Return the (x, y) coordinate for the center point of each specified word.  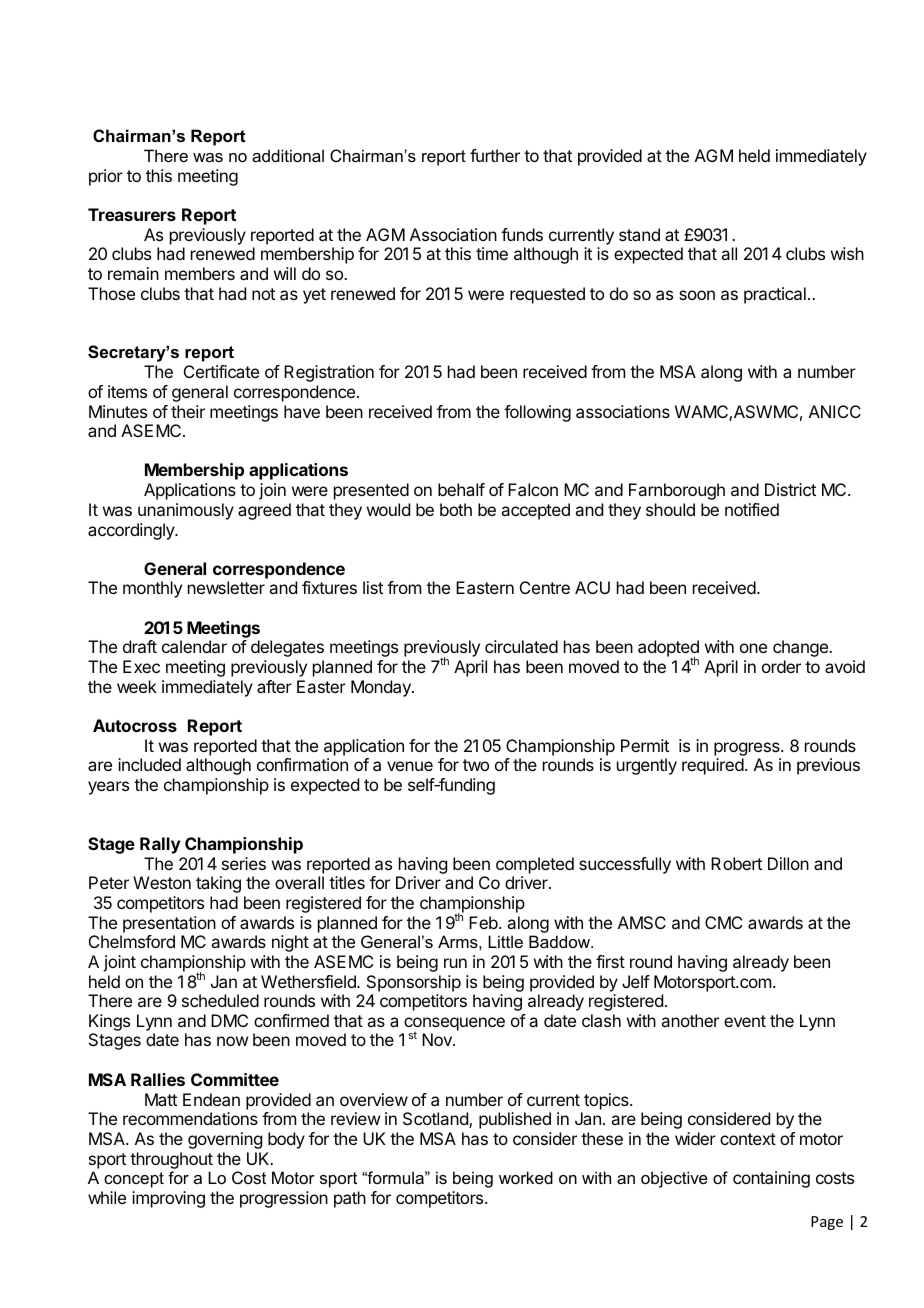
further (495, 155)
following (537, 413)
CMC (723, 922)
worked (526, 1177)
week (137, 686)
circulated (521, 646)
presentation (169, 924)
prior (106, 177)
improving (168, 1199)
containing (771, 1179)
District (790, 489)
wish (847, 253)
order (781, 666)
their (188, 411)
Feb (484, 922)
